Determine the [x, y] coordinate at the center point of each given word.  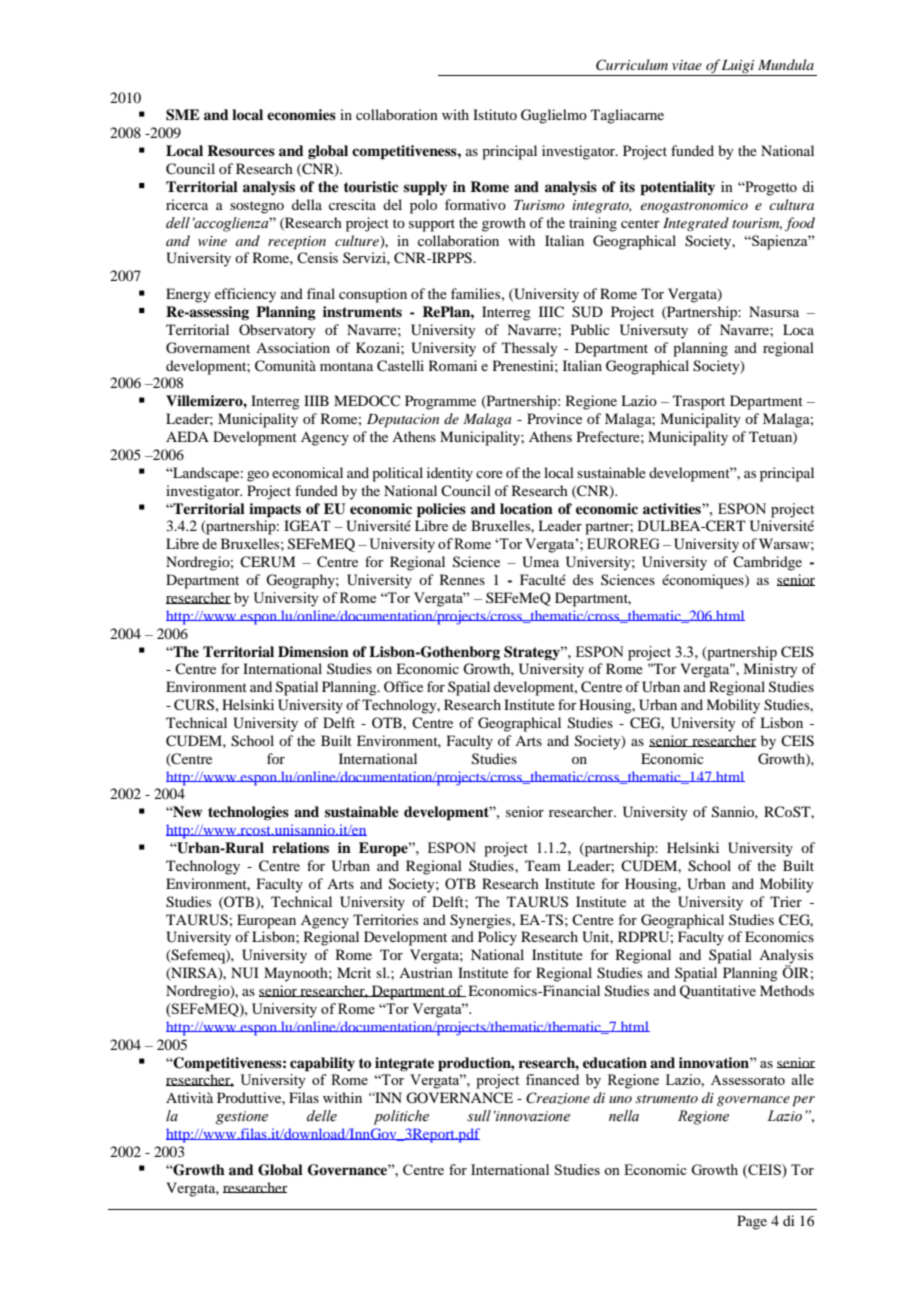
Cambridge [767, 563]
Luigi [739, 68]
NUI [245, 973]
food [800, 224]
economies [301, 114]
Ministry [770, 670]
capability [322, 1064]
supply [425, 188]
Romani [453, 365]
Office [403, 686]
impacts [275, 510]
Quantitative [718, 992]
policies [441, 510]
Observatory [277, 331]
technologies [248, 813]
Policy [497, 938]
